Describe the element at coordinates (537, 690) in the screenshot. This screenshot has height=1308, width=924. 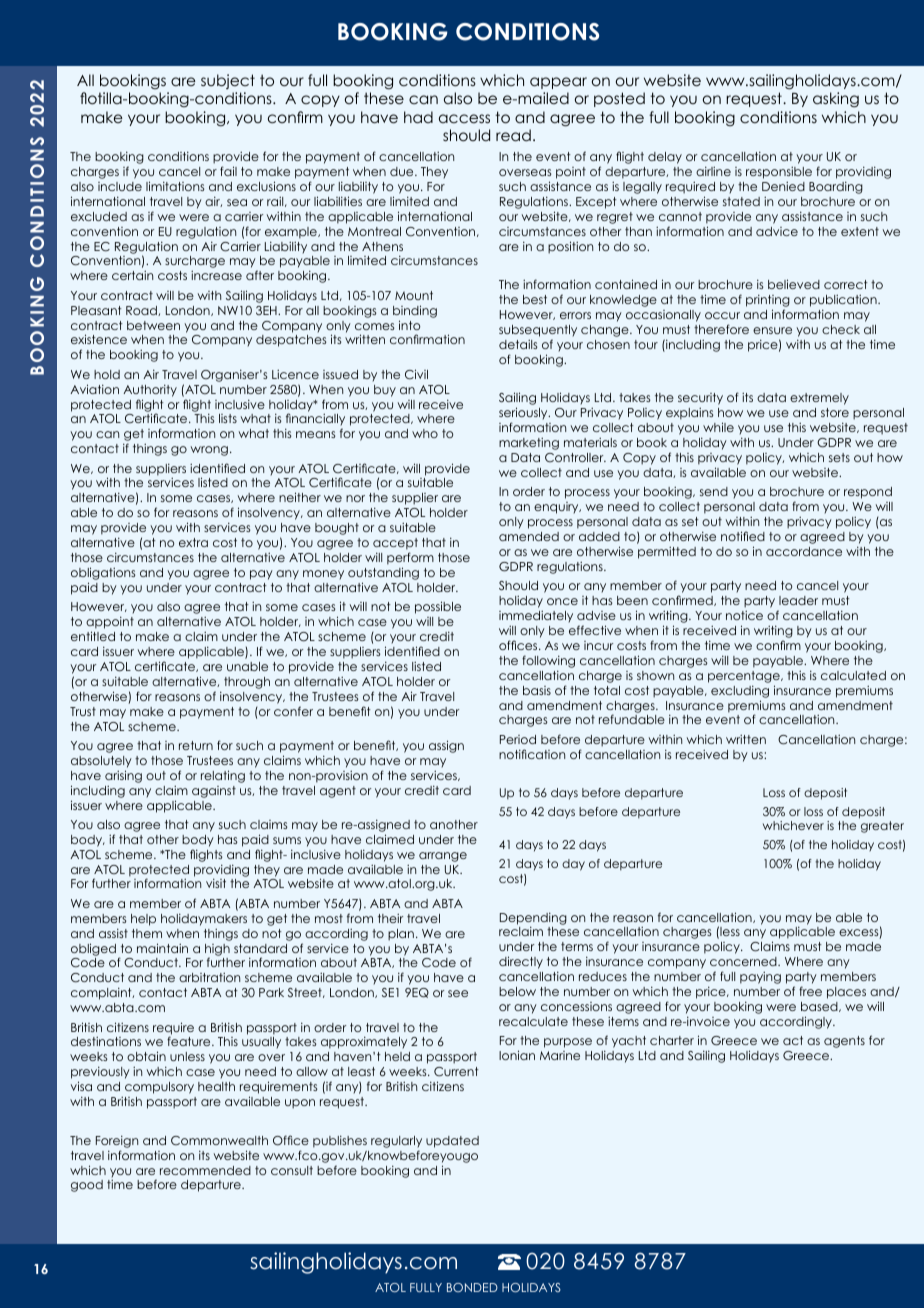
I see `basis` at that location.
